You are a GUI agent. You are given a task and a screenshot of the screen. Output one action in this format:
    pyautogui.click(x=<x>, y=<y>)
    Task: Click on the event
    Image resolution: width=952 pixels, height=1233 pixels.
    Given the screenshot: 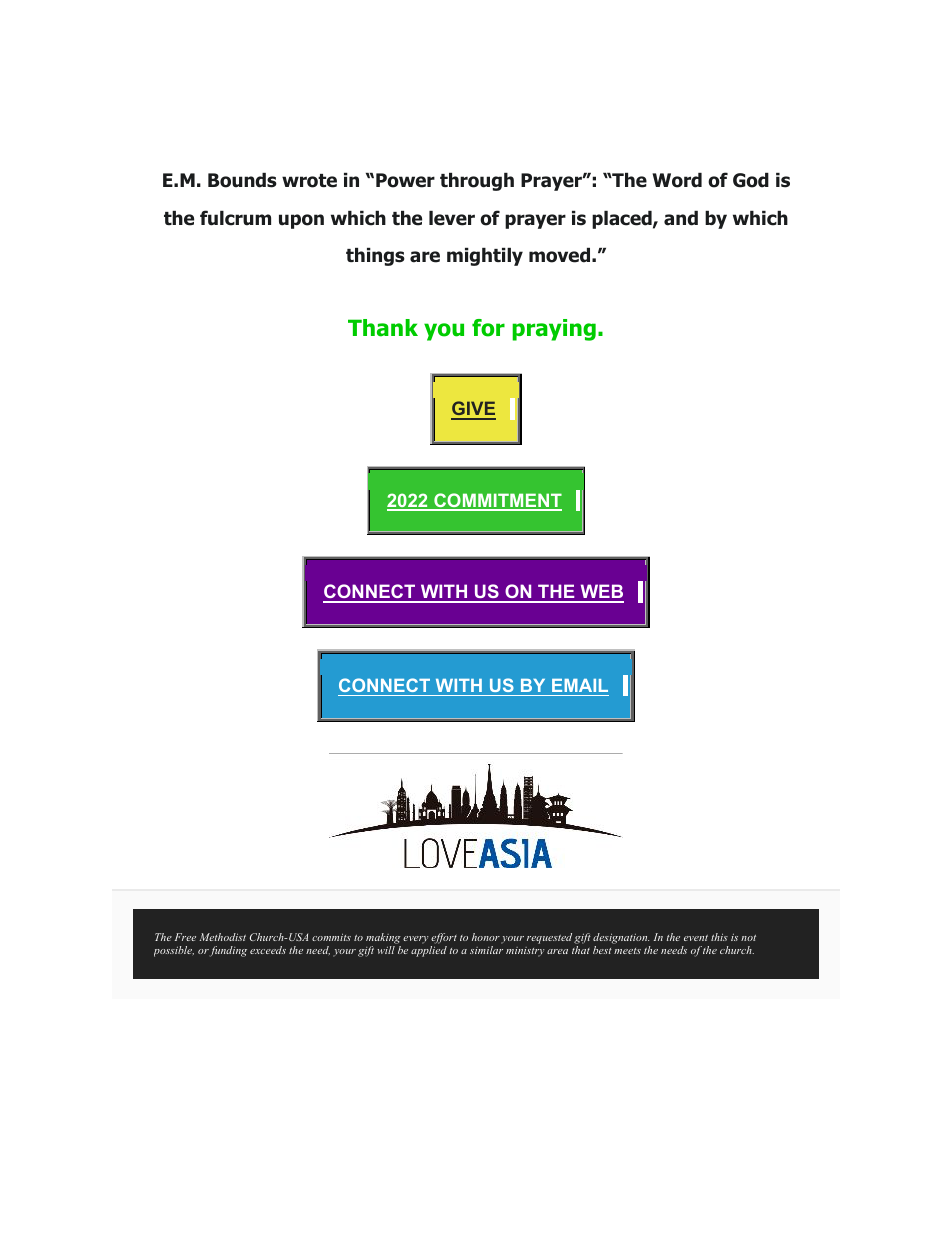 What is the action you would take?
    pyautogui.click(x=696, y=938)
